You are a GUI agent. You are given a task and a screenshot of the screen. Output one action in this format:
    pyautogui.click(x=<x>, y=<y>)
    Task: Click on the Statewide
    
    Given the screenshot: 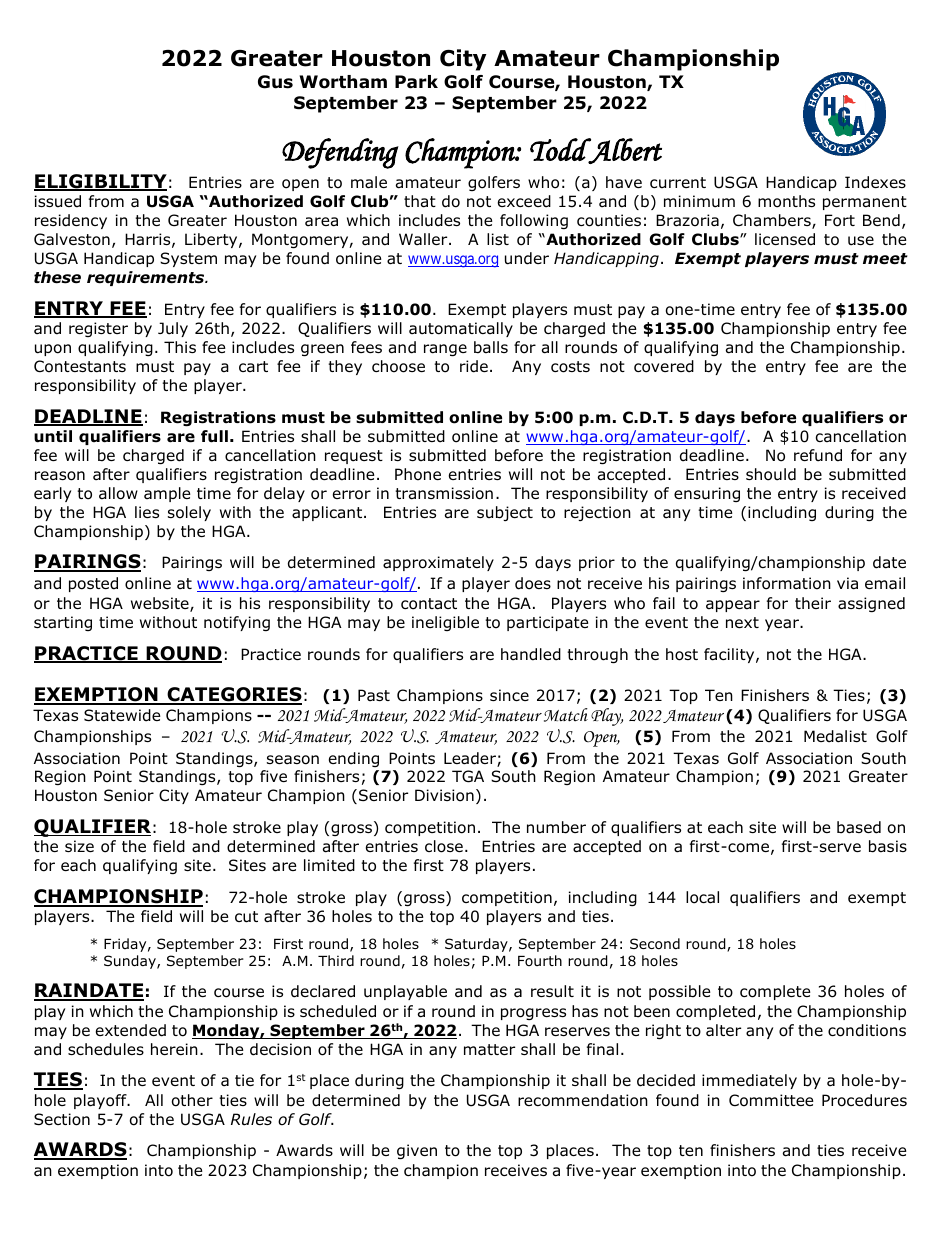 What is the action you would take?
    pyautogui.click(x=122, y=715)
